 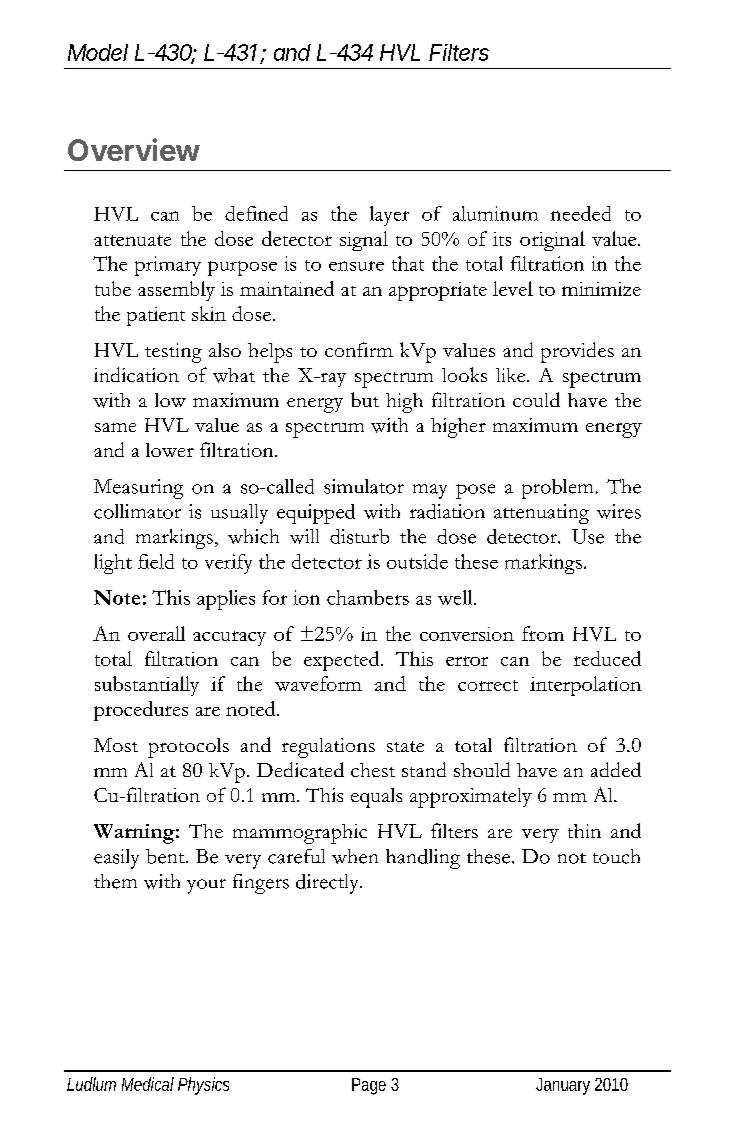 I want to click on provides, so click(x=577, y=352).
